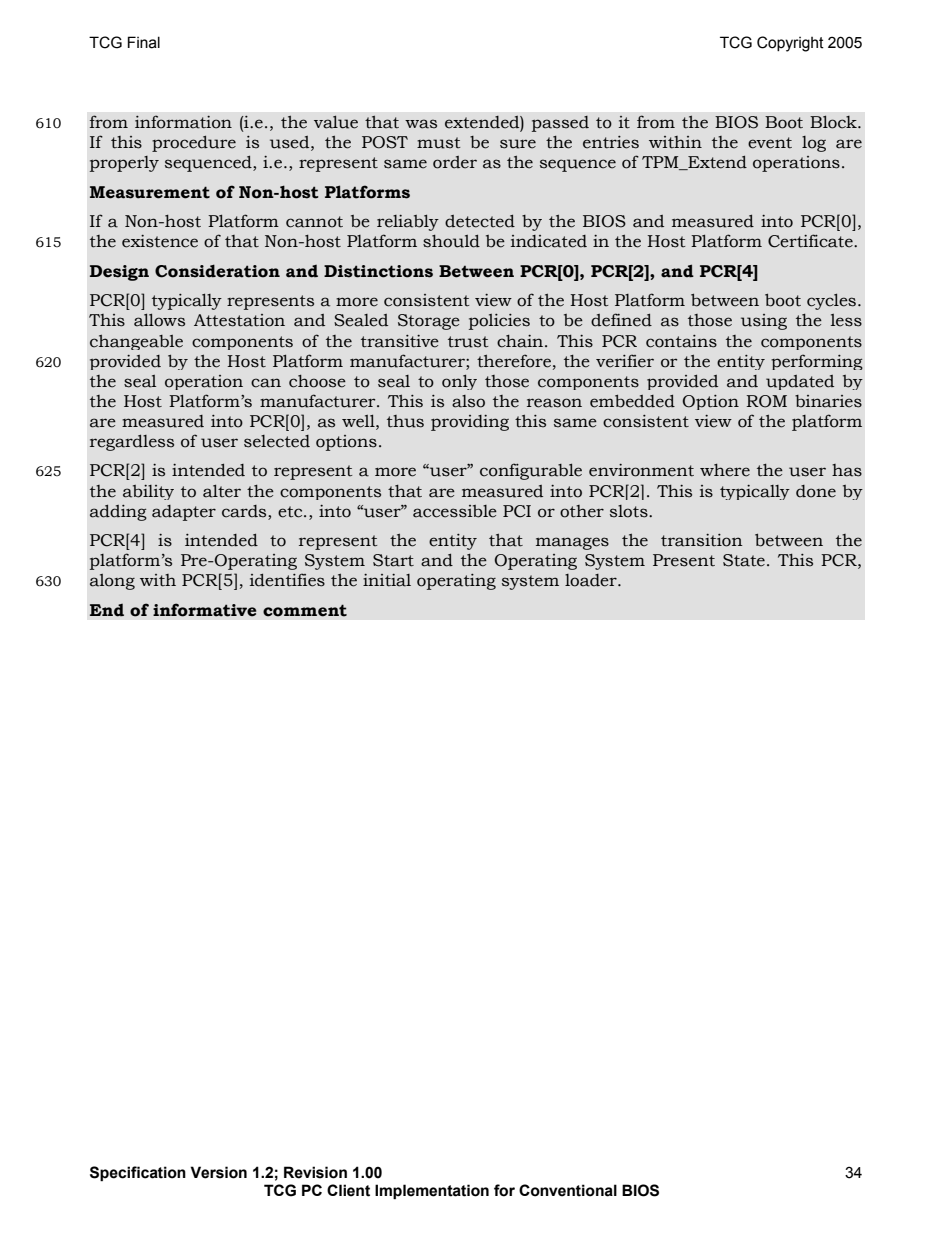  What do you see at coordinates (790, 44) in the page?
I see `Copyright` at bounding box center [790, 44].
